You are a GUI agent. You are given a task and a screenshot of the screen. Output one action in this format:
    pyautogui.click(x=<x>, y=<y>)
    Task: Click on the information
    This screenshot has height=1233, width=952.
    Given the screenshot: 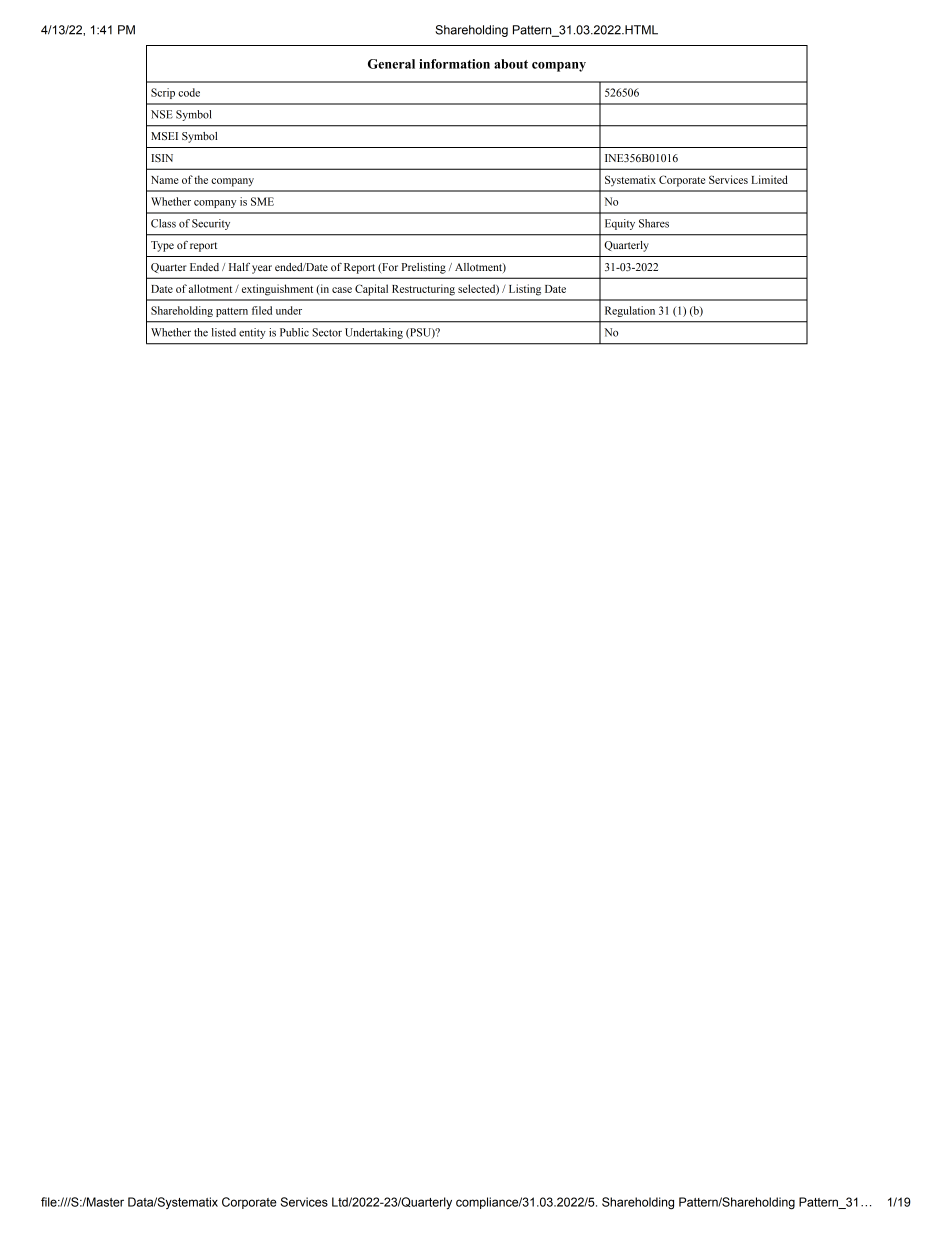 What is the action you would take?
    pyautogui.click(x=454, y=64)
